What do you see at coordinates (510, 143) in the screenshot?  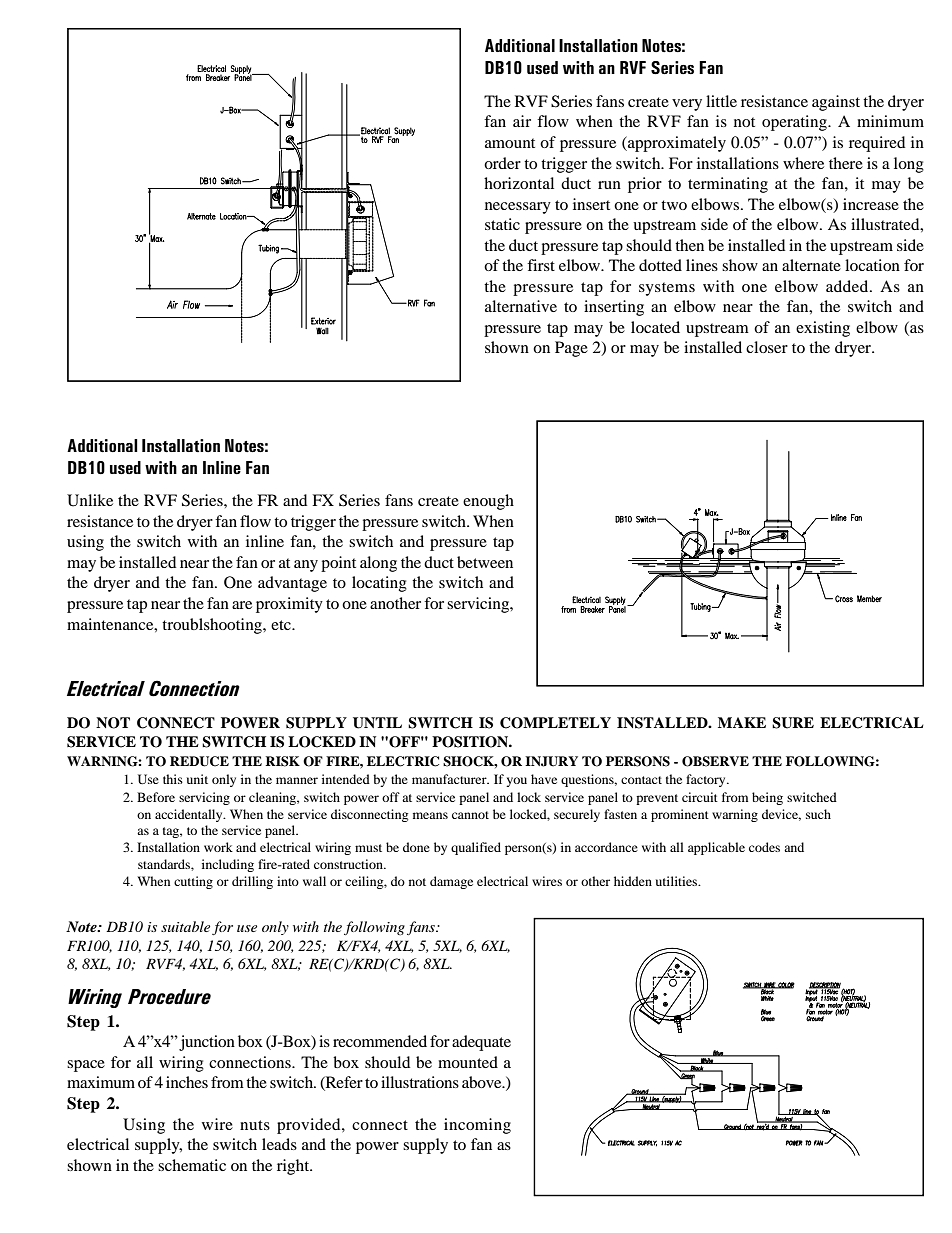 I see `amount` at bounding box center [510, 143].
